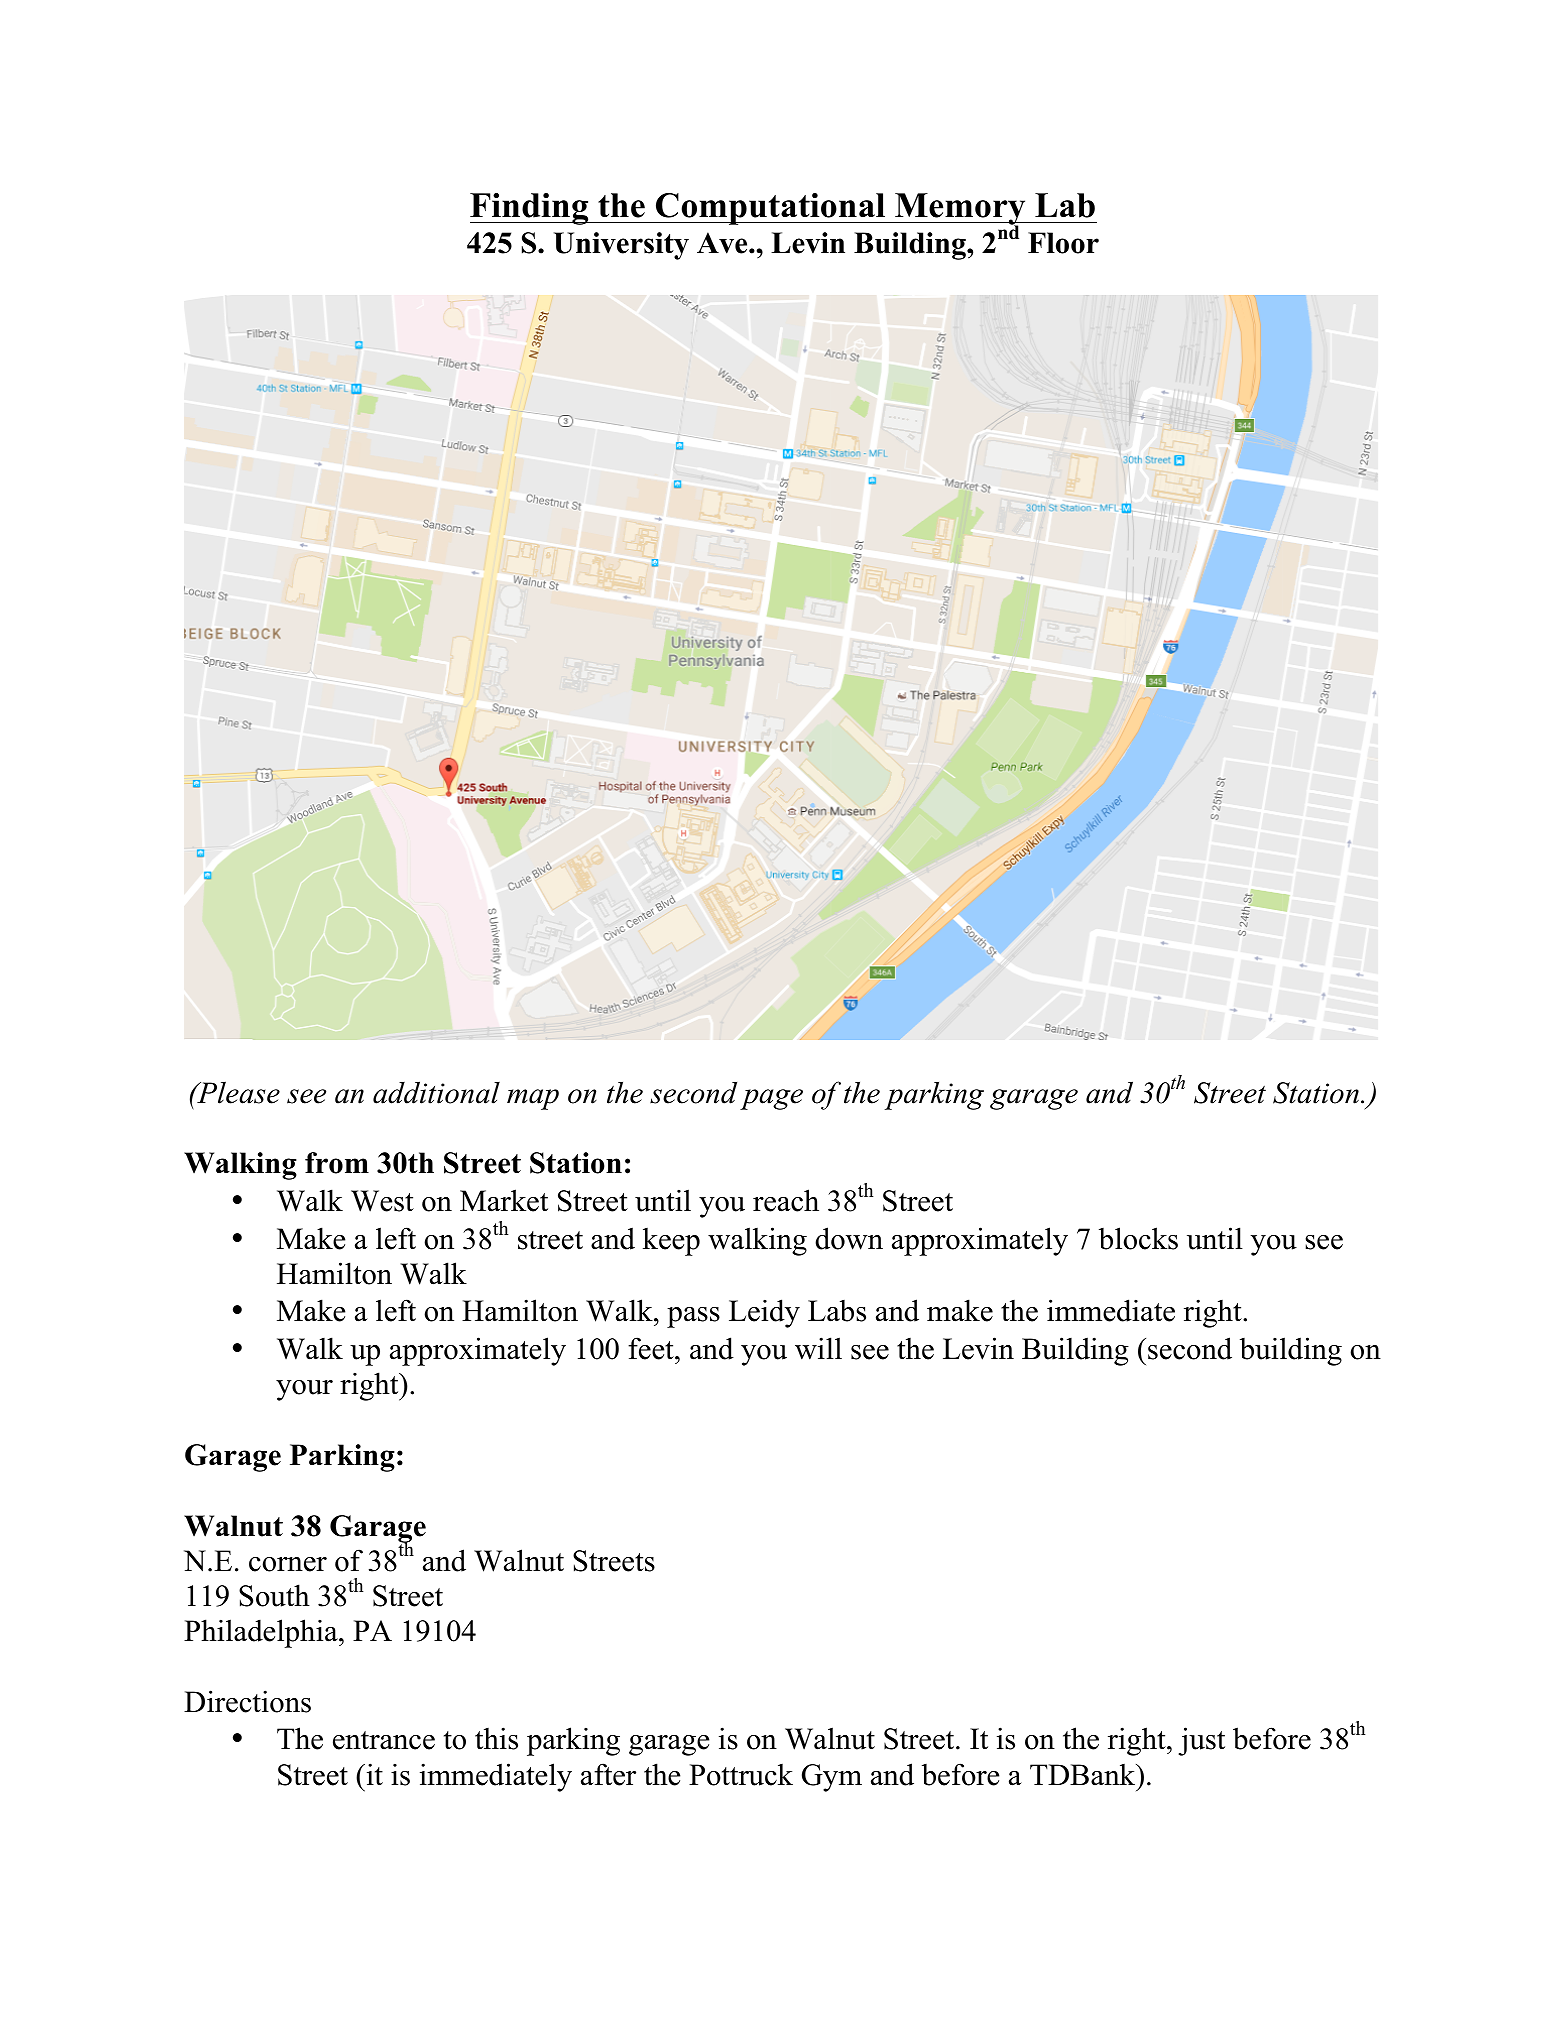 The height and width of the screenshot is (2026, 1566). What do you see at coordinates (723, 243) in the screenshot?
I see `Ave` at bounding box center [723, 243].
